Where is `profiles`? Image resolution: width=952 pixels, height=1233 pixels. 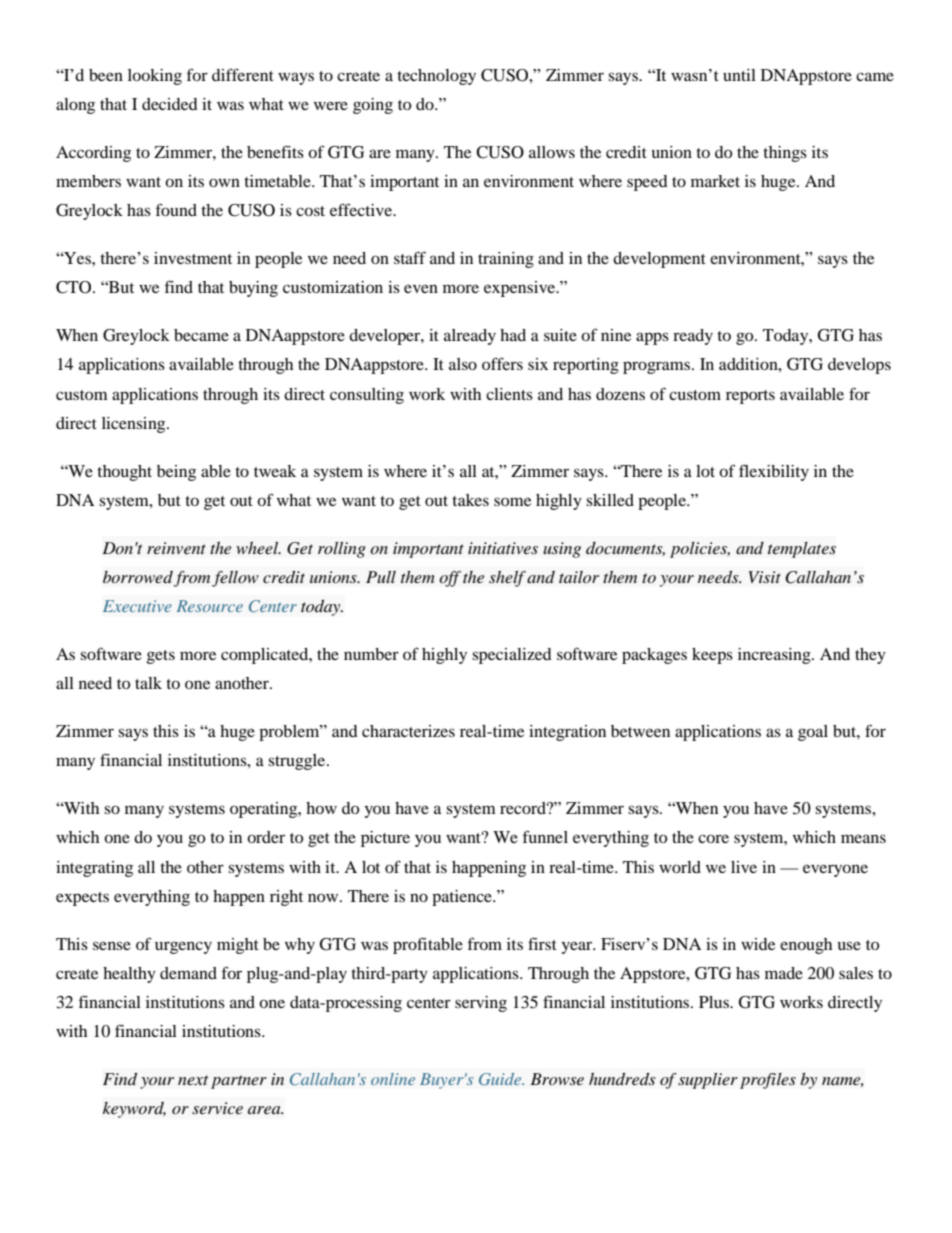
profiles is located at coordinates (768, 1081).
